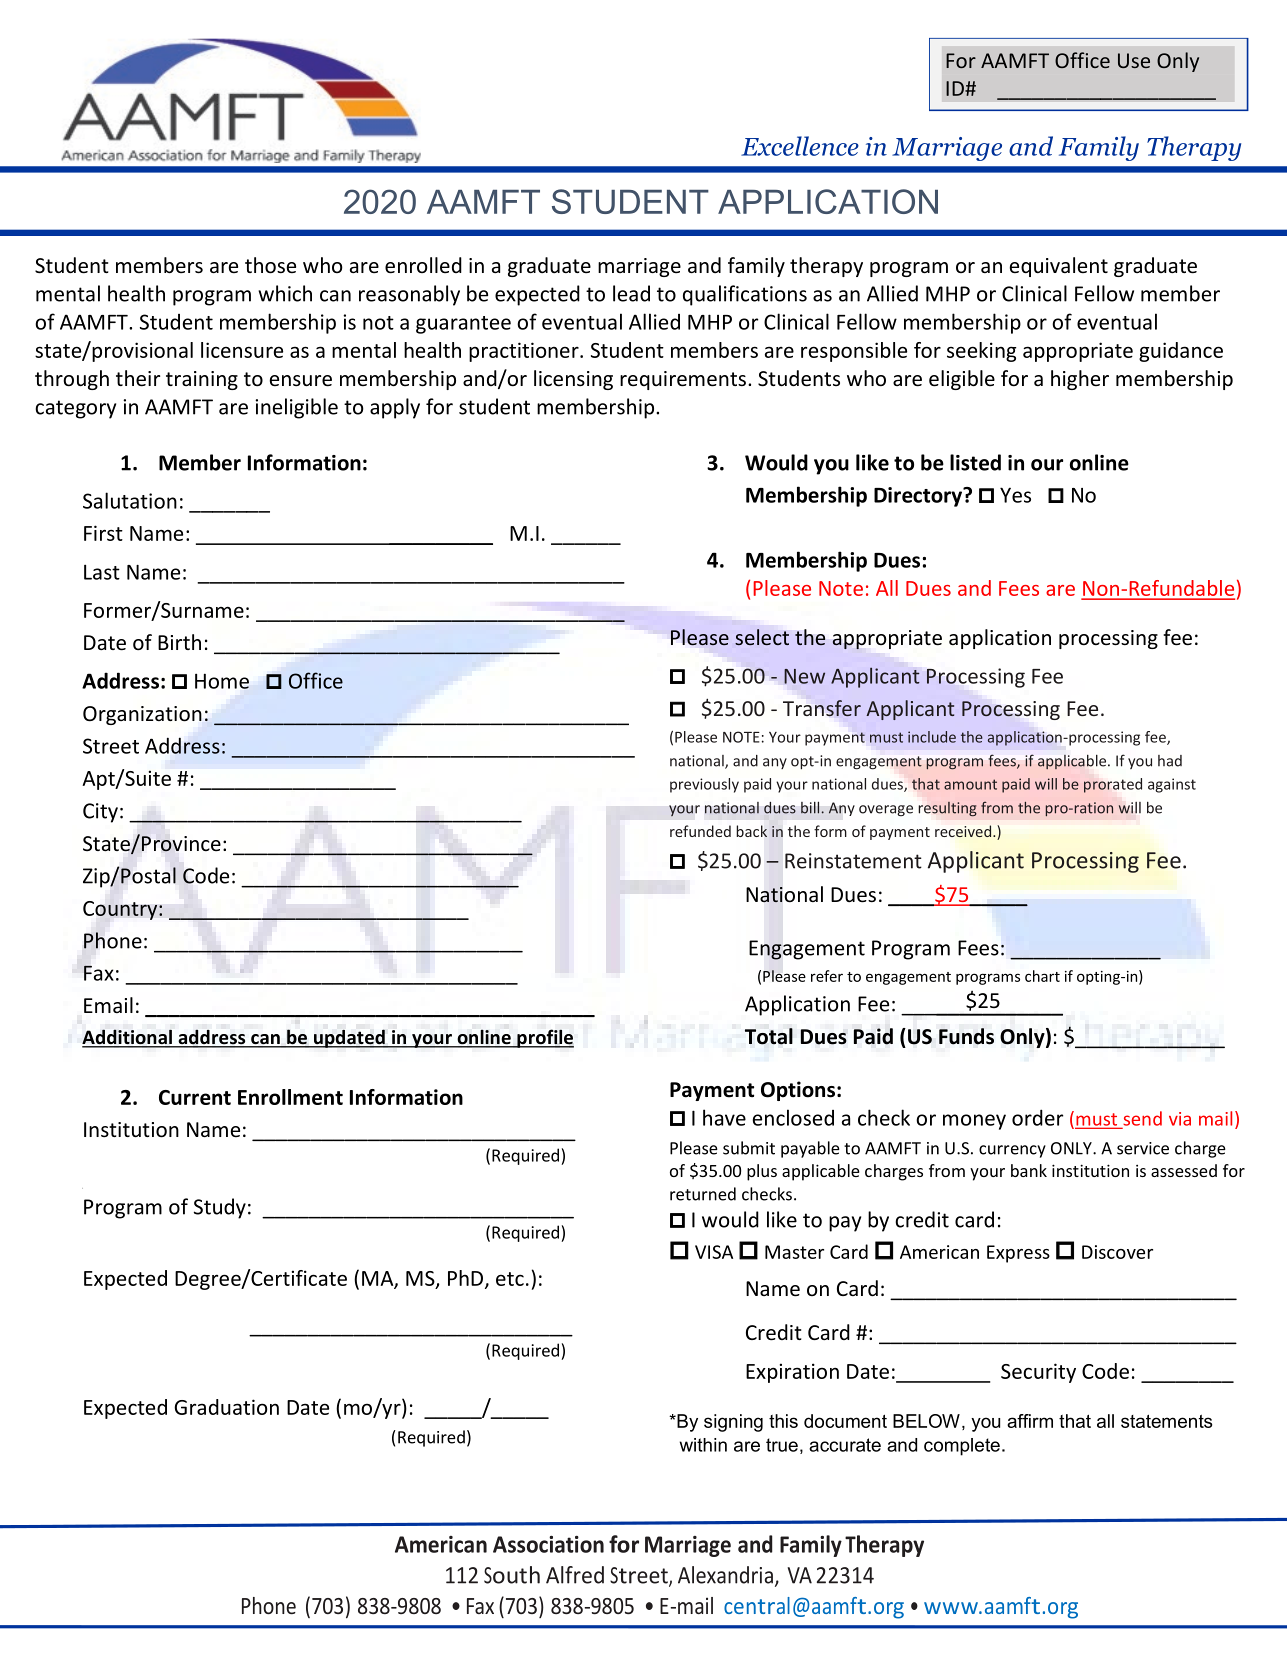 This screenshot has width=1287, height=1665. Describe the element at coordinates (195, 1097) in the screenshot. I see `Current` at that location.
